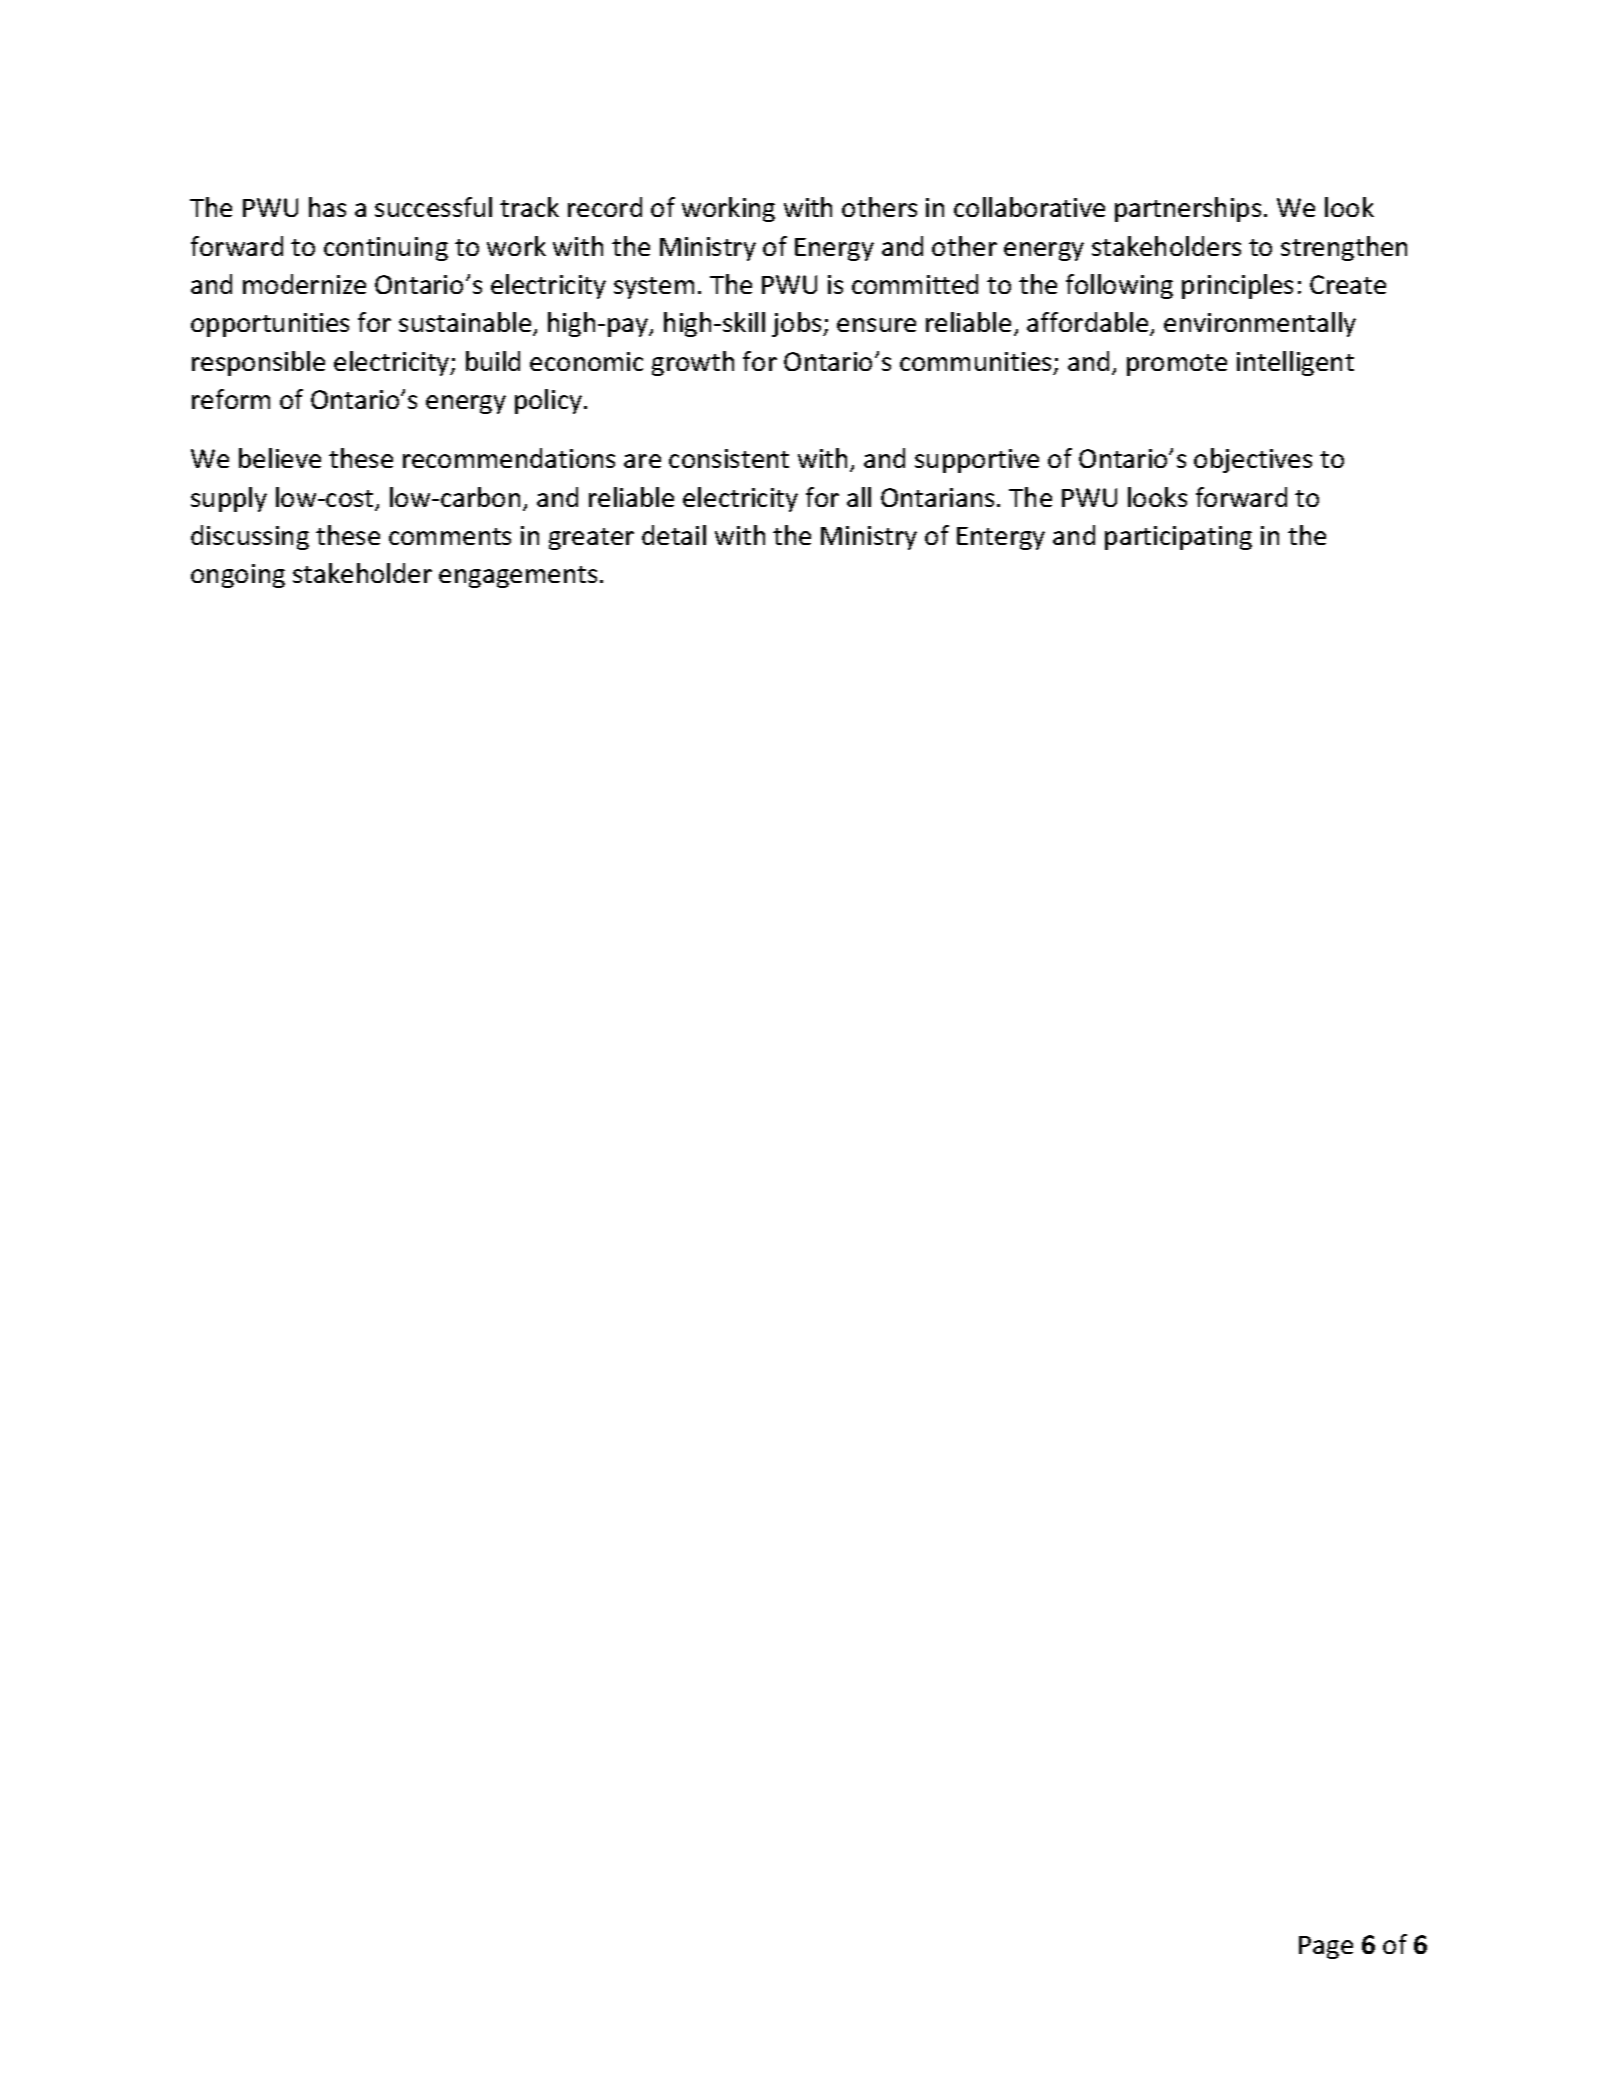  I want to click on engagements, so click(518, 577).
